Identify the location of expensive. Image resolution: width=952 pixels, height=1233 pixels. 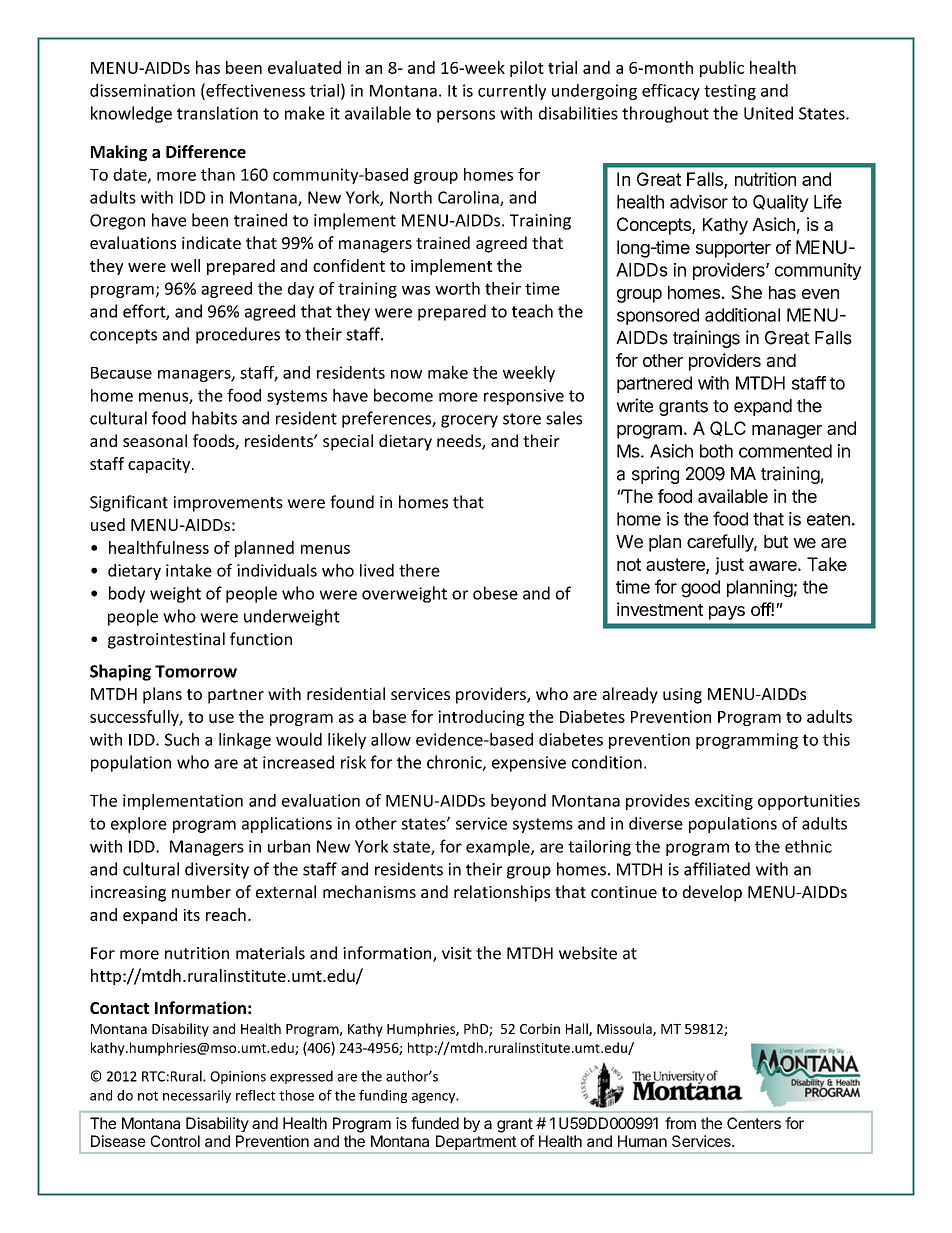
(529, 764).
